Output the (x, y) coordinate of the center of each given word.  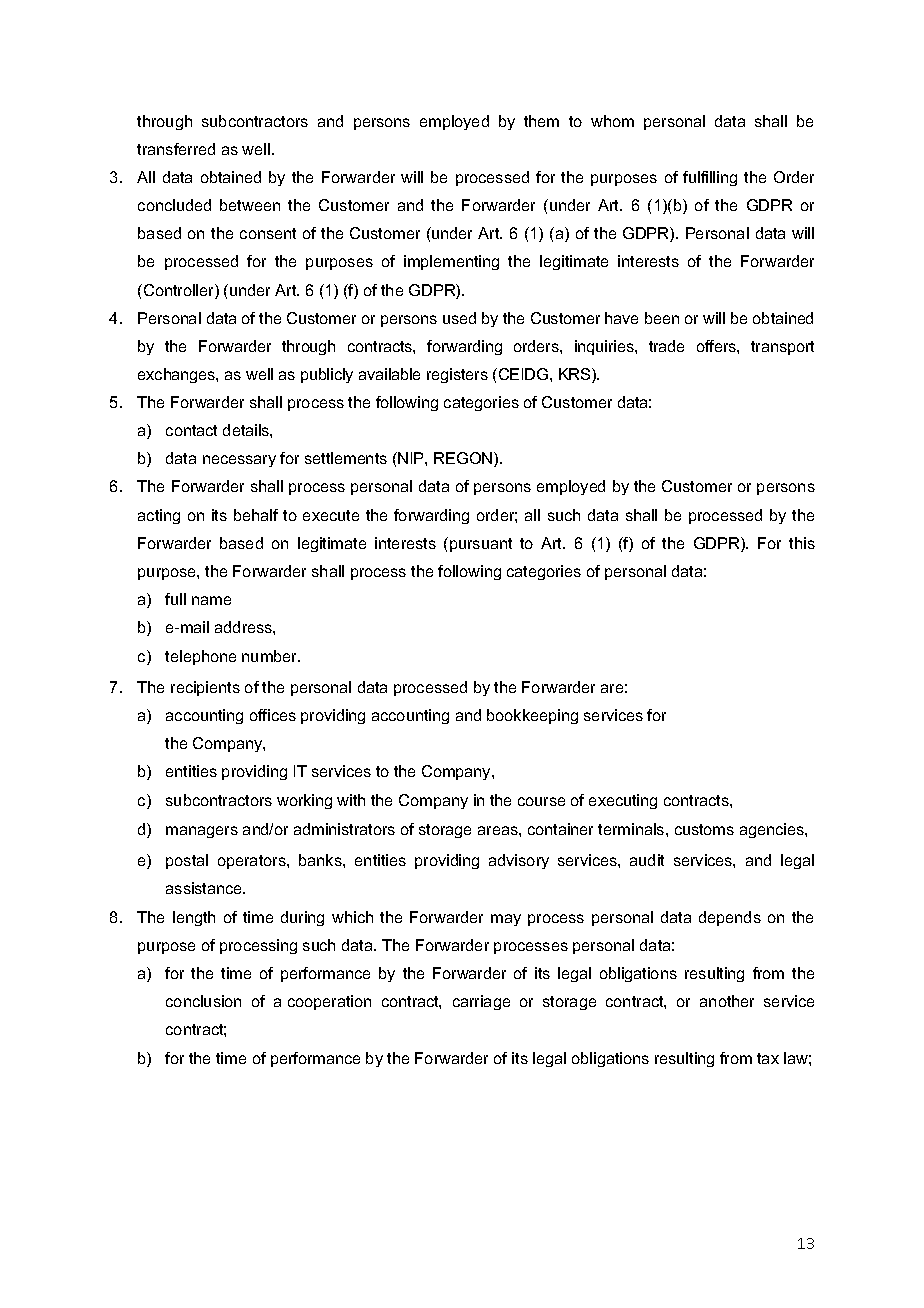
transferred (176, 149)
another (727, 1001)
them (541, 121)
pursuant (481, 545)
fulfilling (710, 178)
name (211, 600)
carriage (481, 1002)
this (802, 543)
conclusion (203, 1001)
